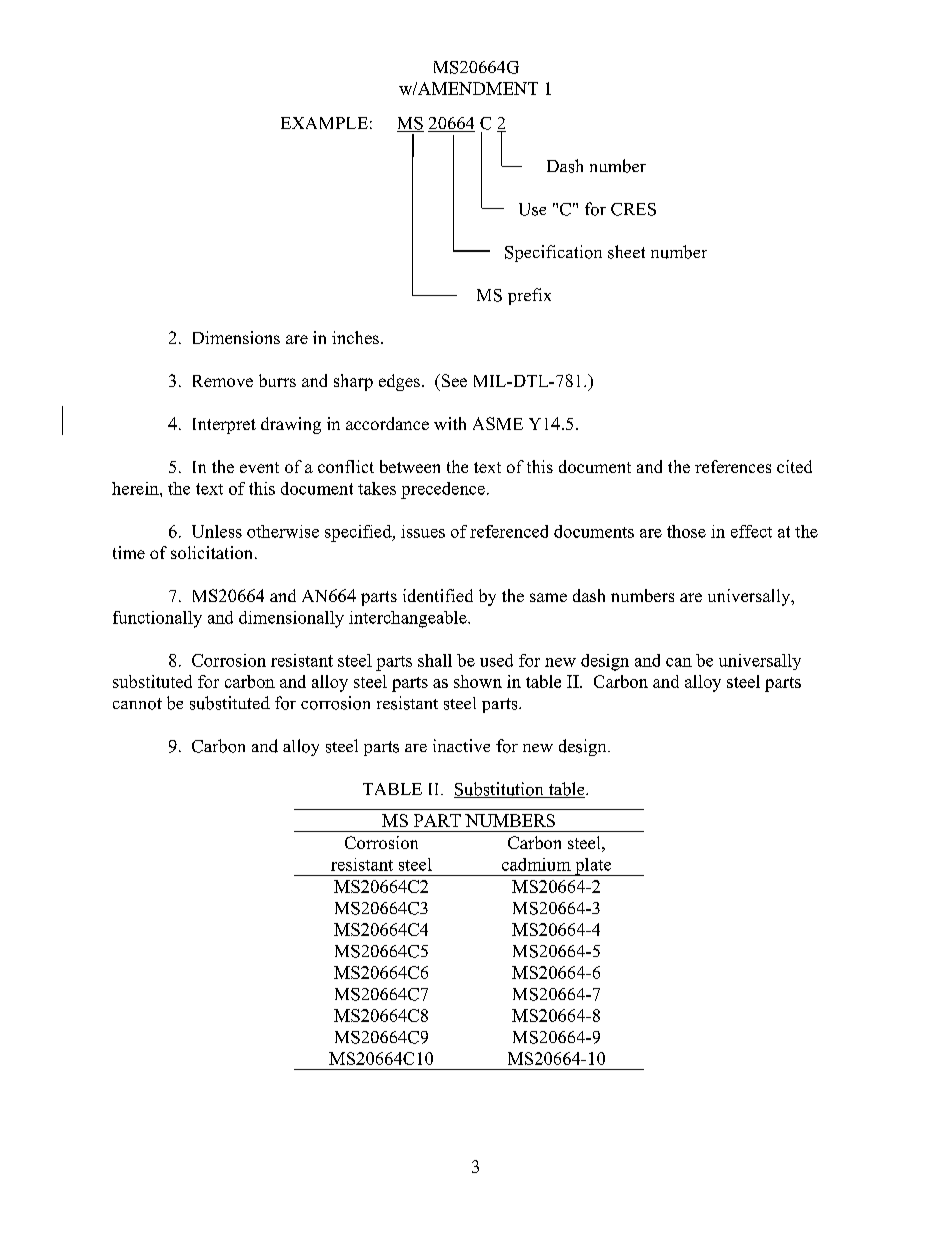  Describe the element at coordinates (137, 704) in the screenshot. I see `cannot` at that location.
